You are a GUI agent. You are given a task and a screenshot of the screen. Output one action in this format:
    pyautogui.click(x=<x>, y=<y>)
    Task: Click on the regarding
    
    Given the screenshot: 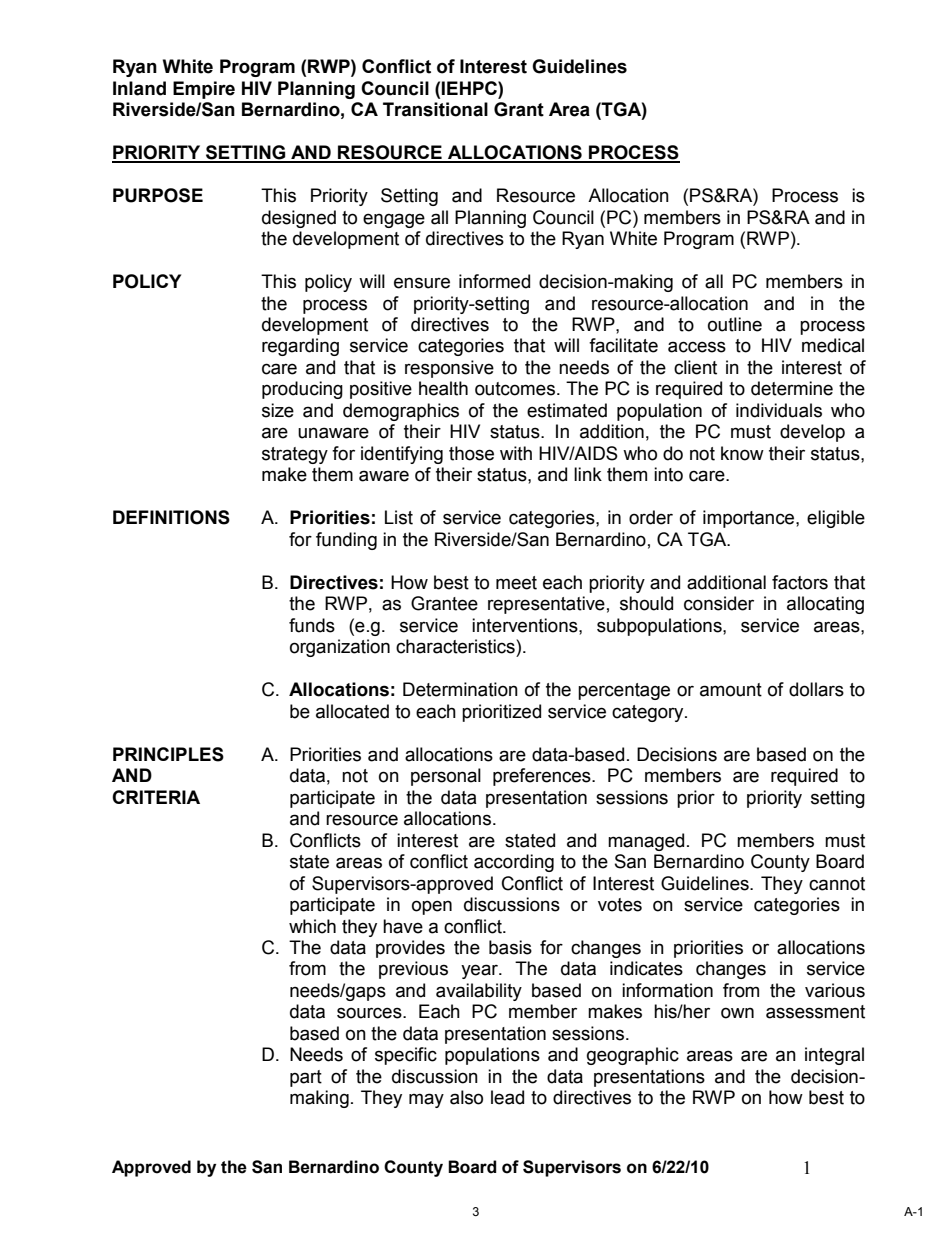 What is the action you would take?
    pyautogui.click(x=300, y=347)
